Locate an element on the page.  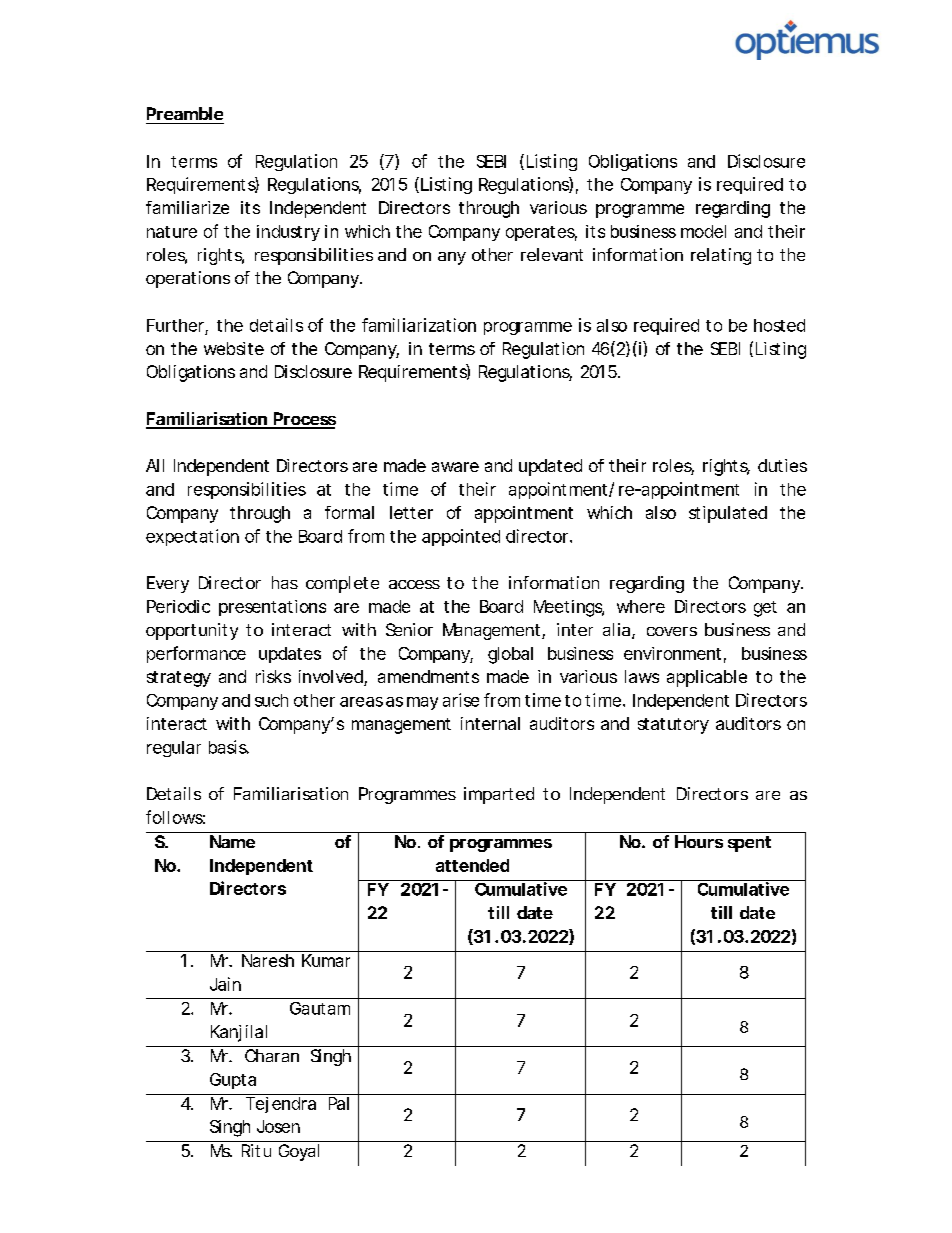
Gupta is located at coordinates (233, 1081).
